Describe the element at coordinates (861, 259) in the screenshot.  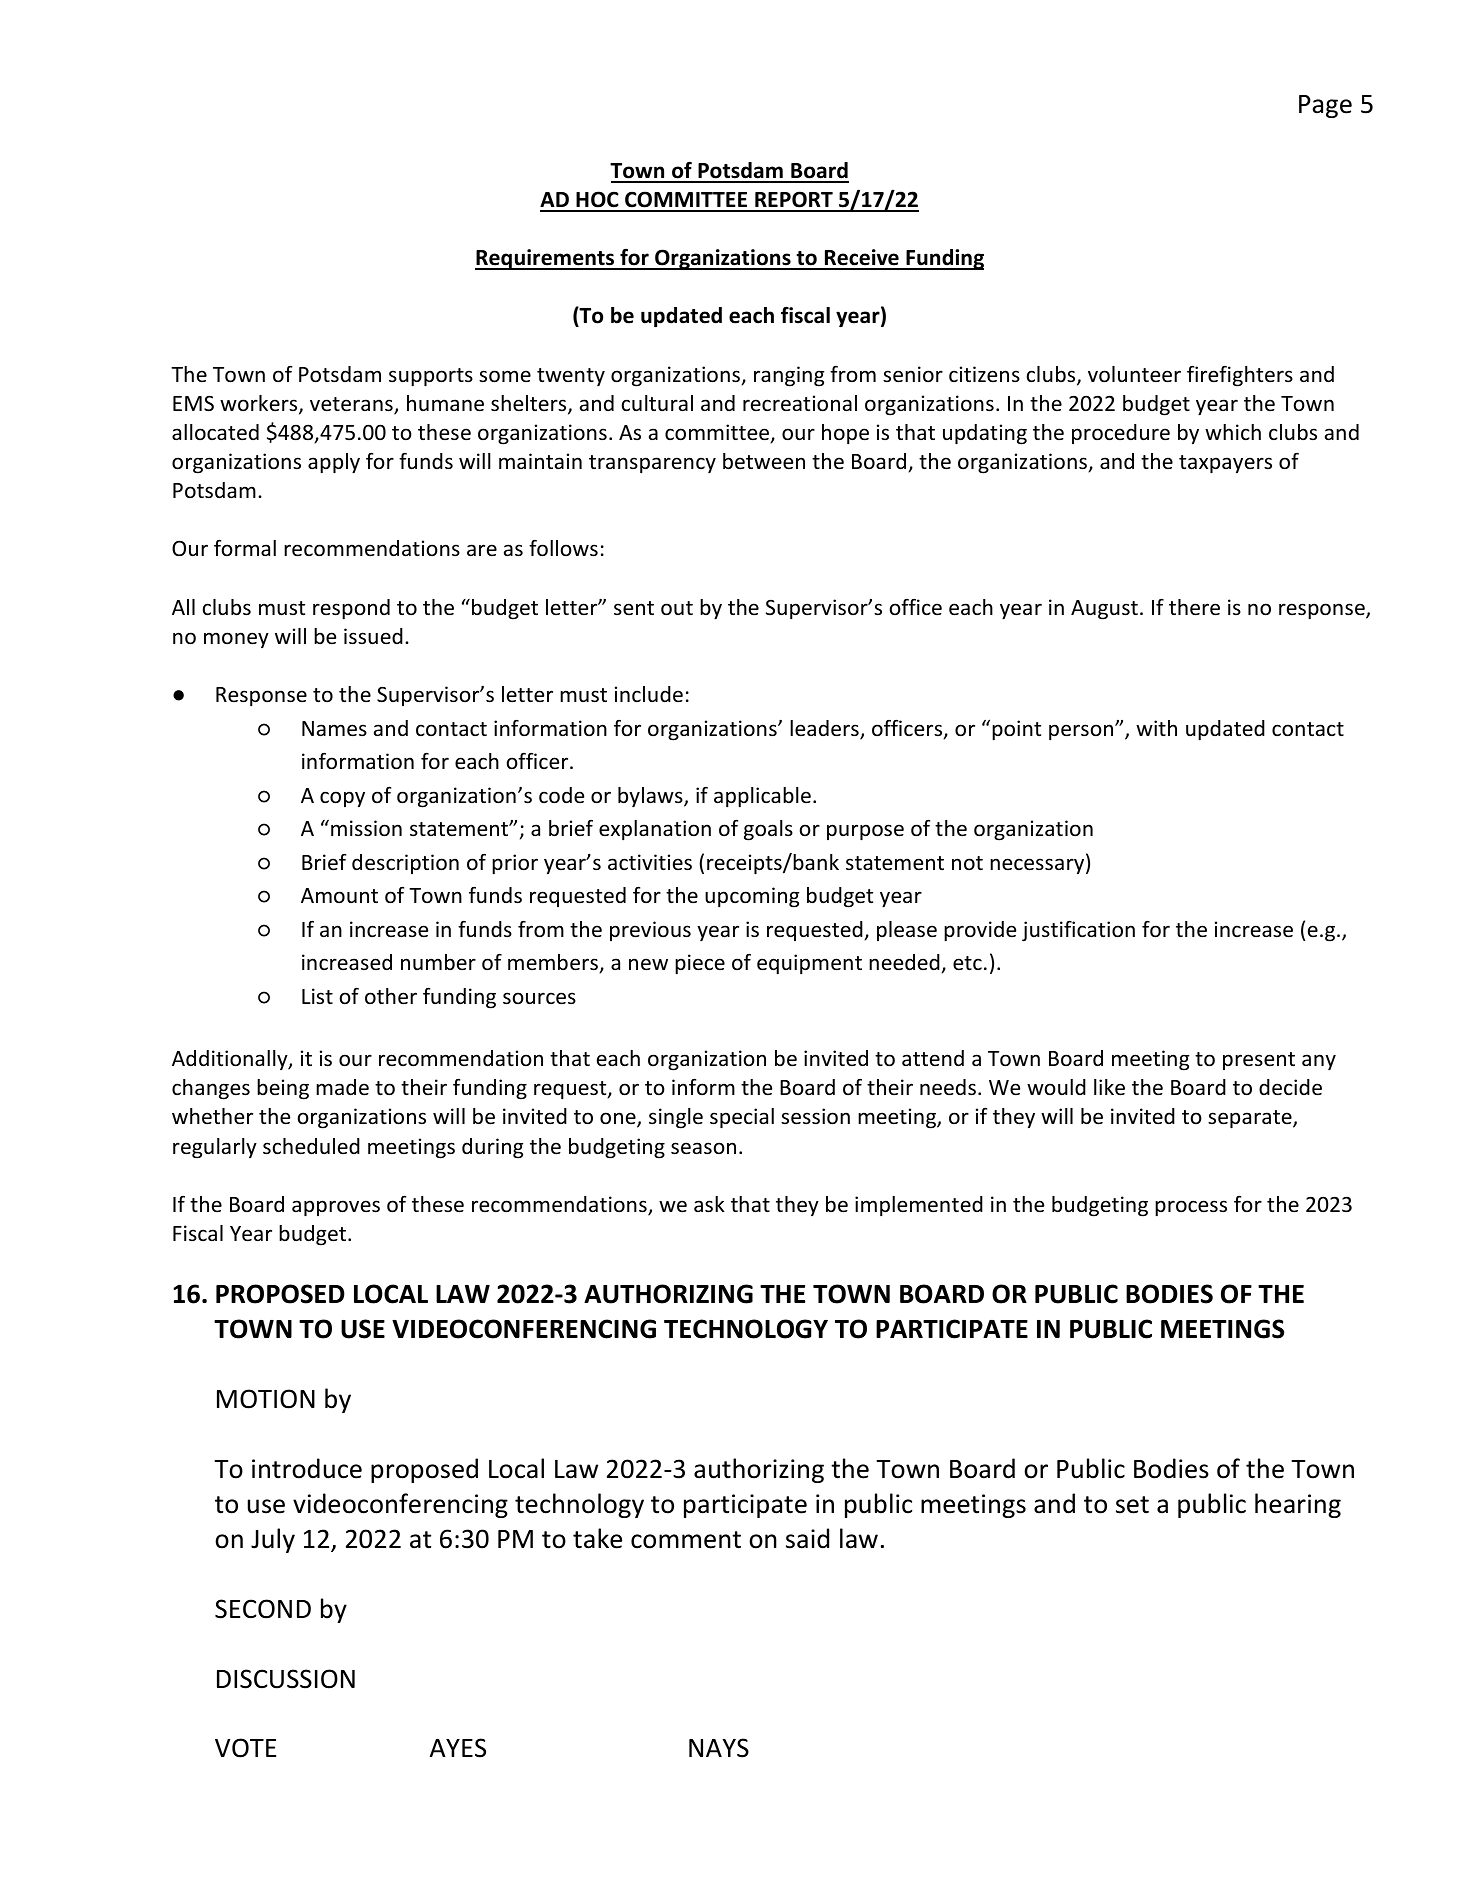
I see `Receive` at that location.
